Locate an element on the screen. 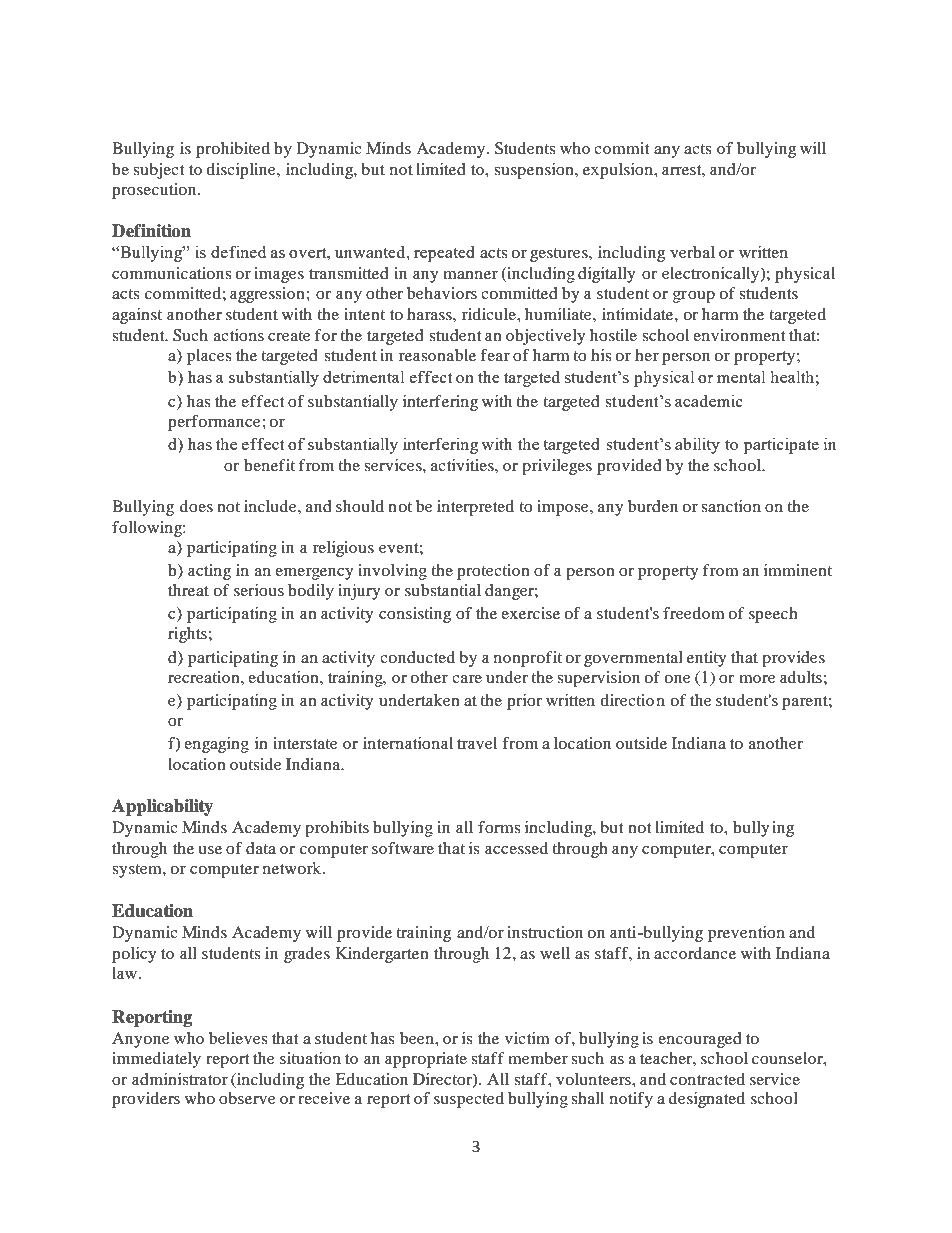  accordance is located at coordinates (695, 953).
